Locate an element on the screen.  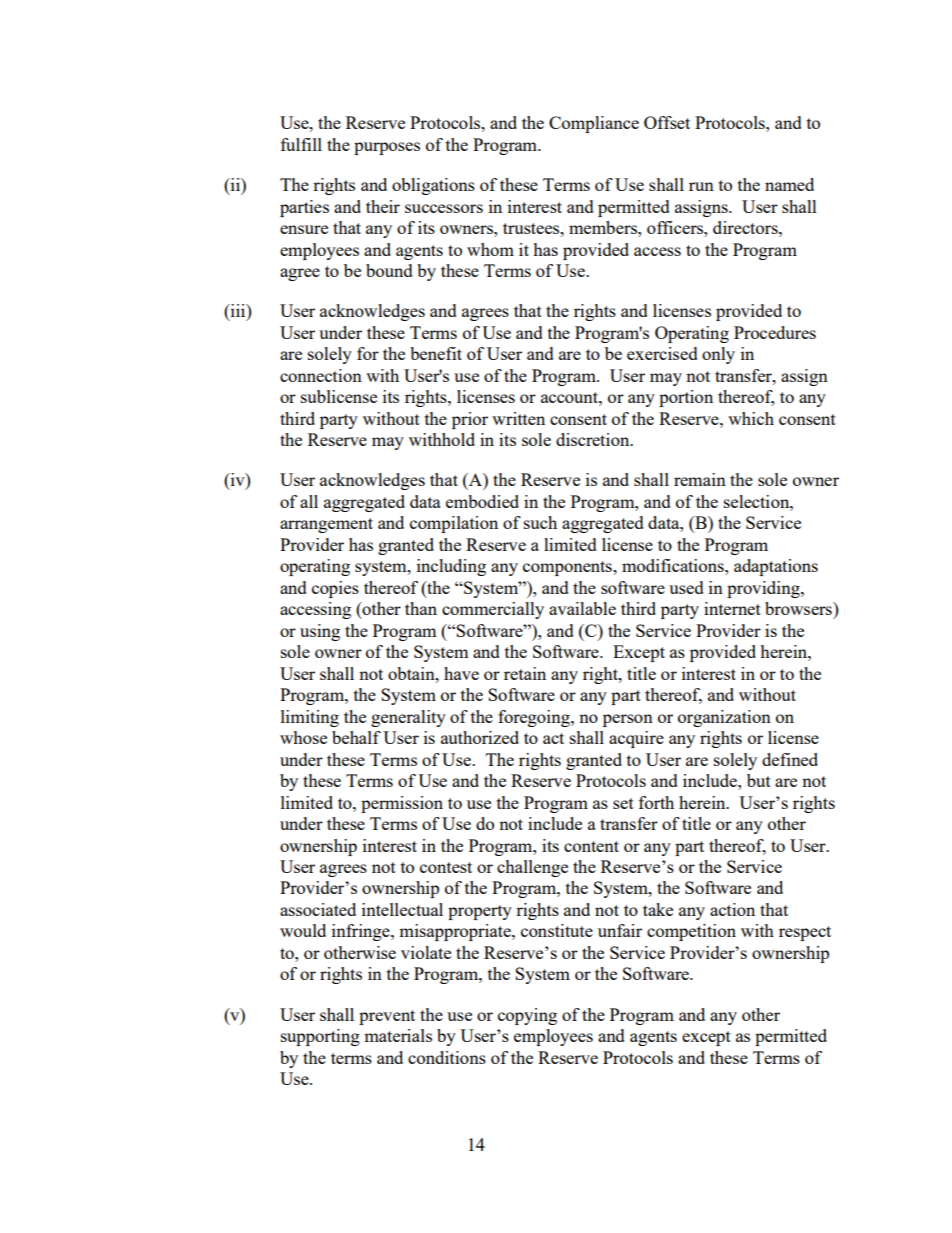
copying is located at coordinates (527, 1016).
